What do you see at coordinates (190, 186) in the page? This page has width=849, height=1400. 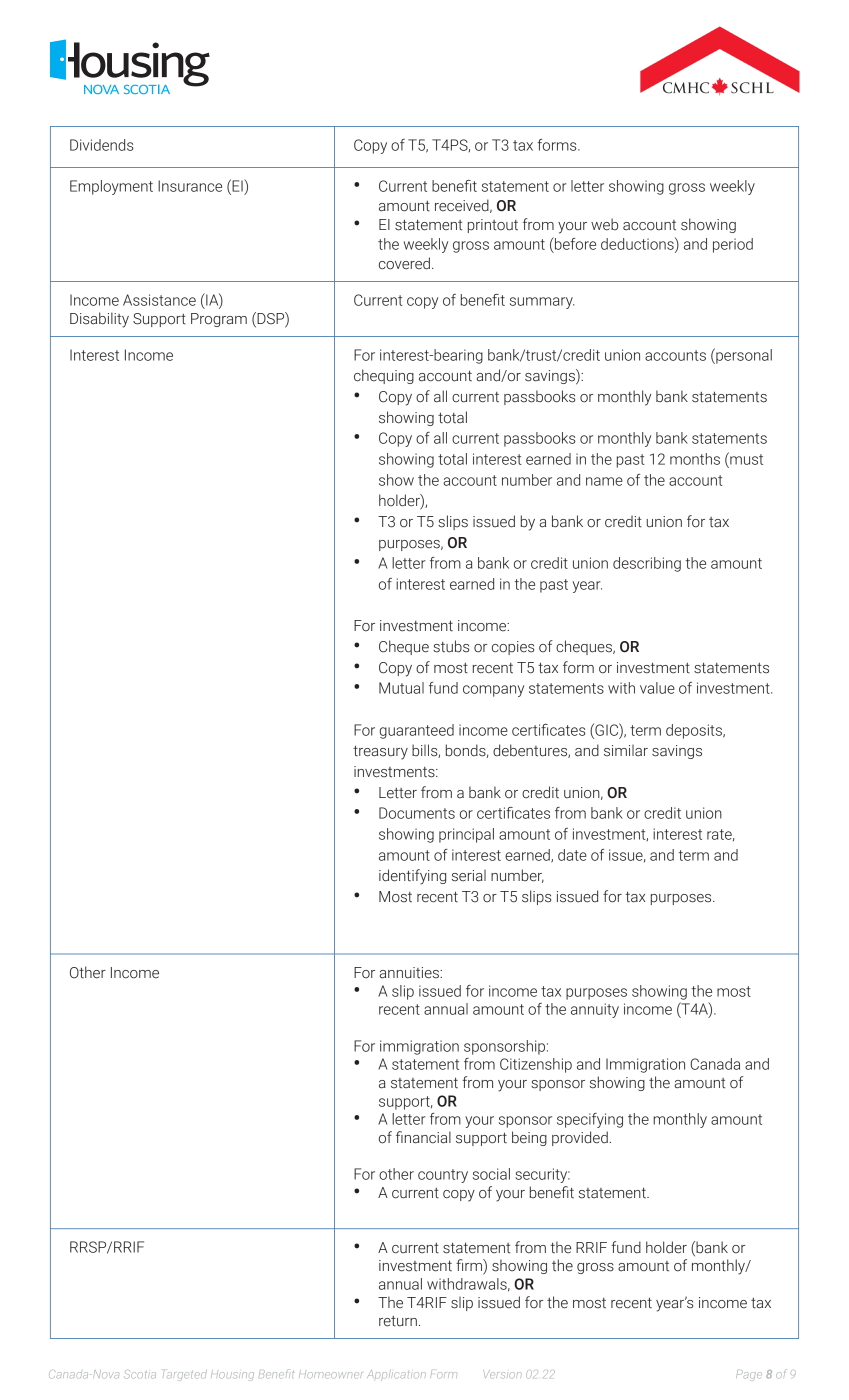 I see `Insurance` at bounding box center [190, 186].
